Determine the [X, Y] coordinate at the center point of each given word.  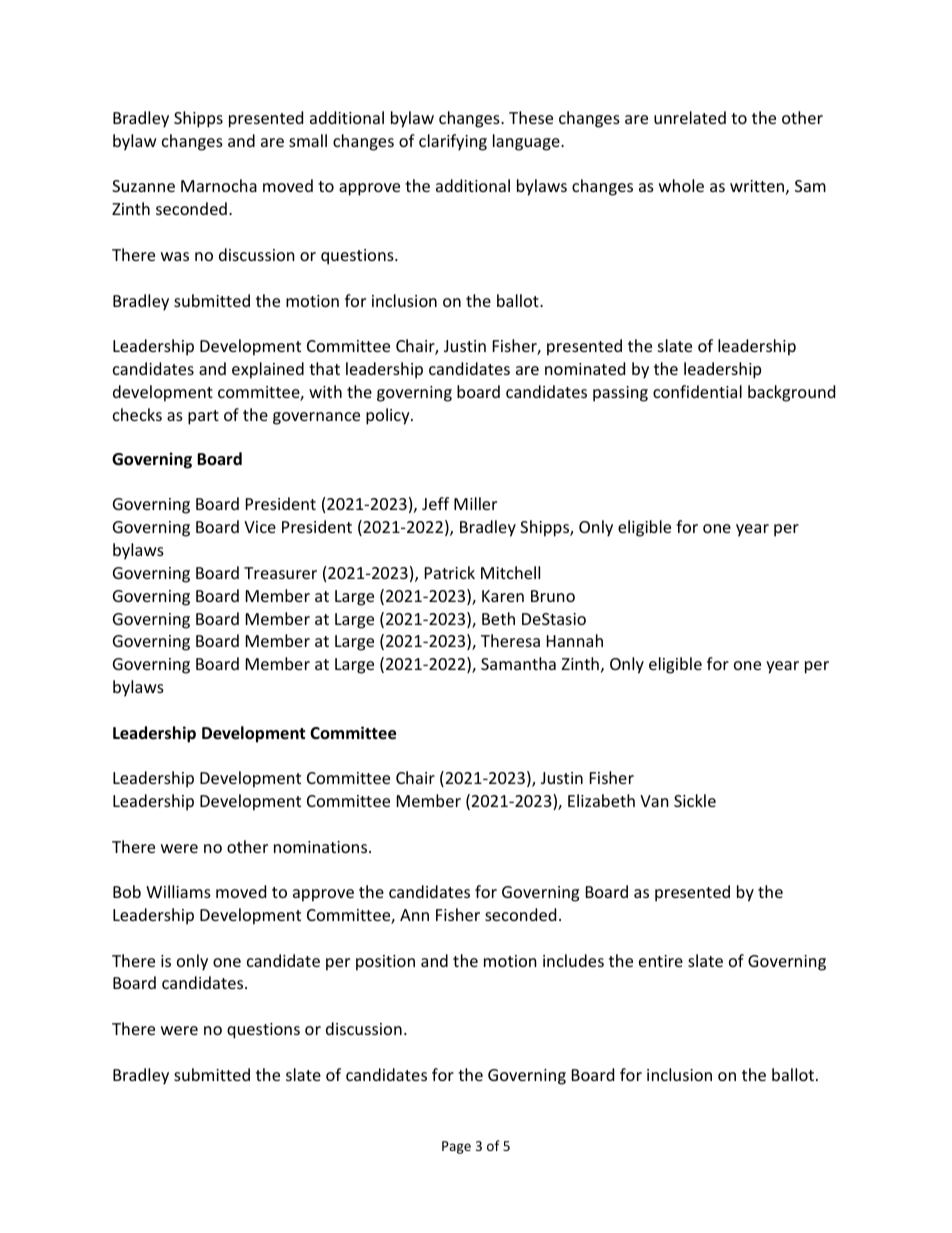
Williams [178, 891]
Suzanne [143, 186]
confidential [697, 391]
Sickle [695, 800]
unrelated [690, 117]
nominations [322, 847]
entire [661, 961]
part [203, 417]
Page [456, 1147]
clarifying [453, 142]
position [385, 963]
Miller [475, 503]
